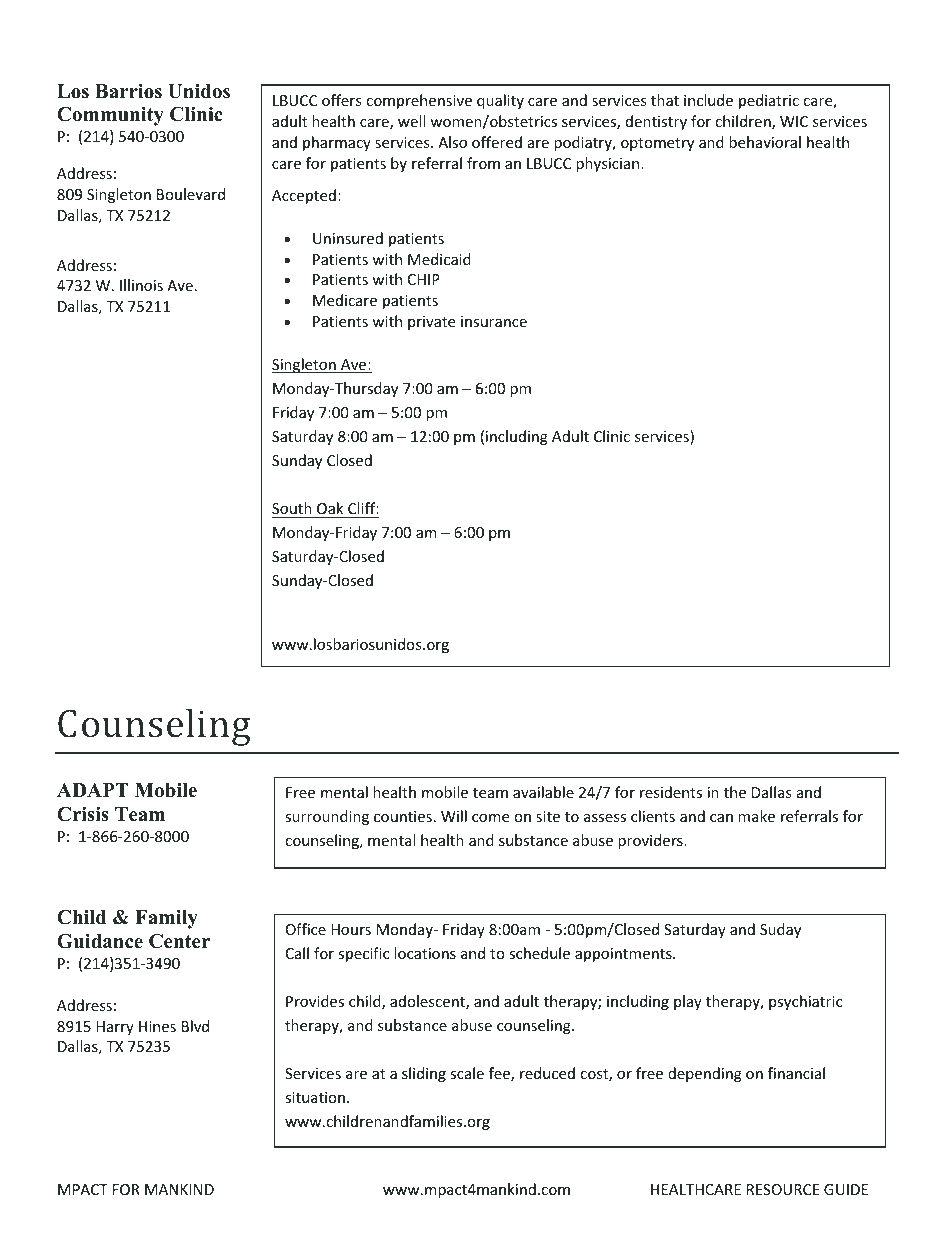  Describe the element at coordinates (315, 1097) in the image. I see `situation` at that location.
